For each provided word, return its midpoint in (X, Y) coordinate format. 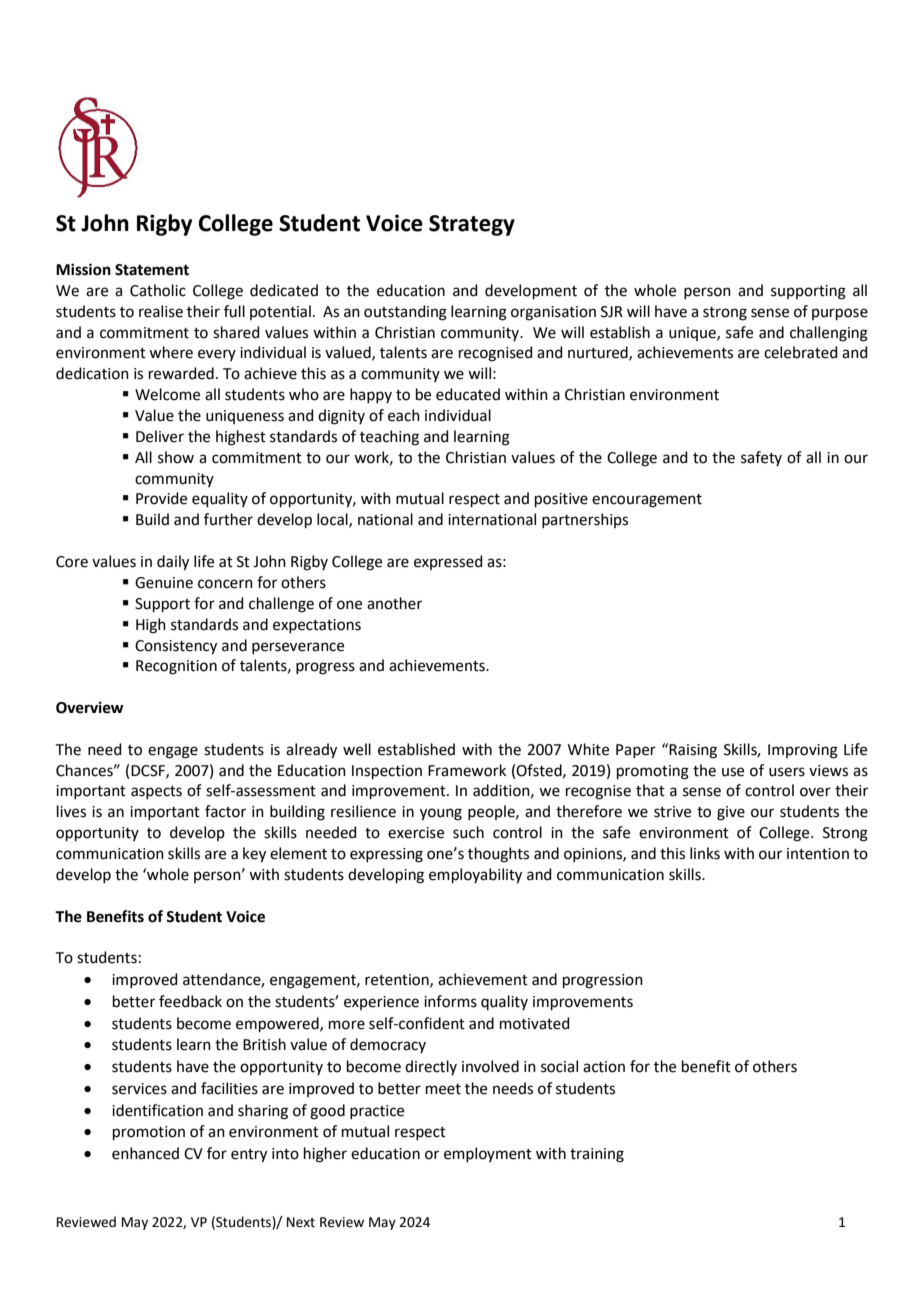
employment (488, 1154)
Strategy (472, 225)
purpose (840, 314)
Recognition (176, 667)
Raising (693, 751)
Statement (152, 270)
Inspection (387, 772)
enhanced (145, 1153)
